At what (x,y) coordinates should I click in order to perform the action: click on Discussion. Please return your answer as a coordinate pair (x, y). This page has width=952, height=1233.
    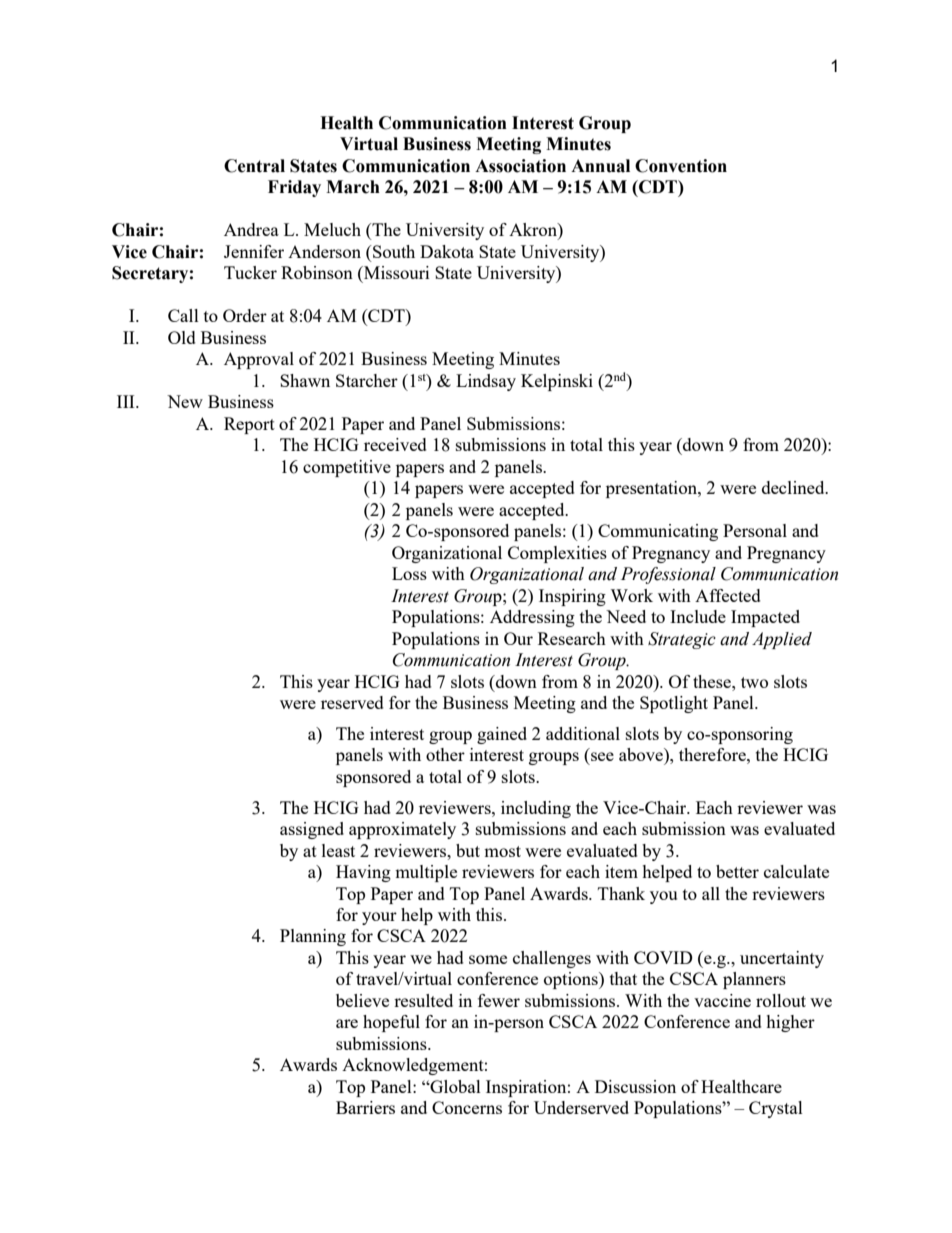
    Looking at the image, I should click on (635, 1086).
